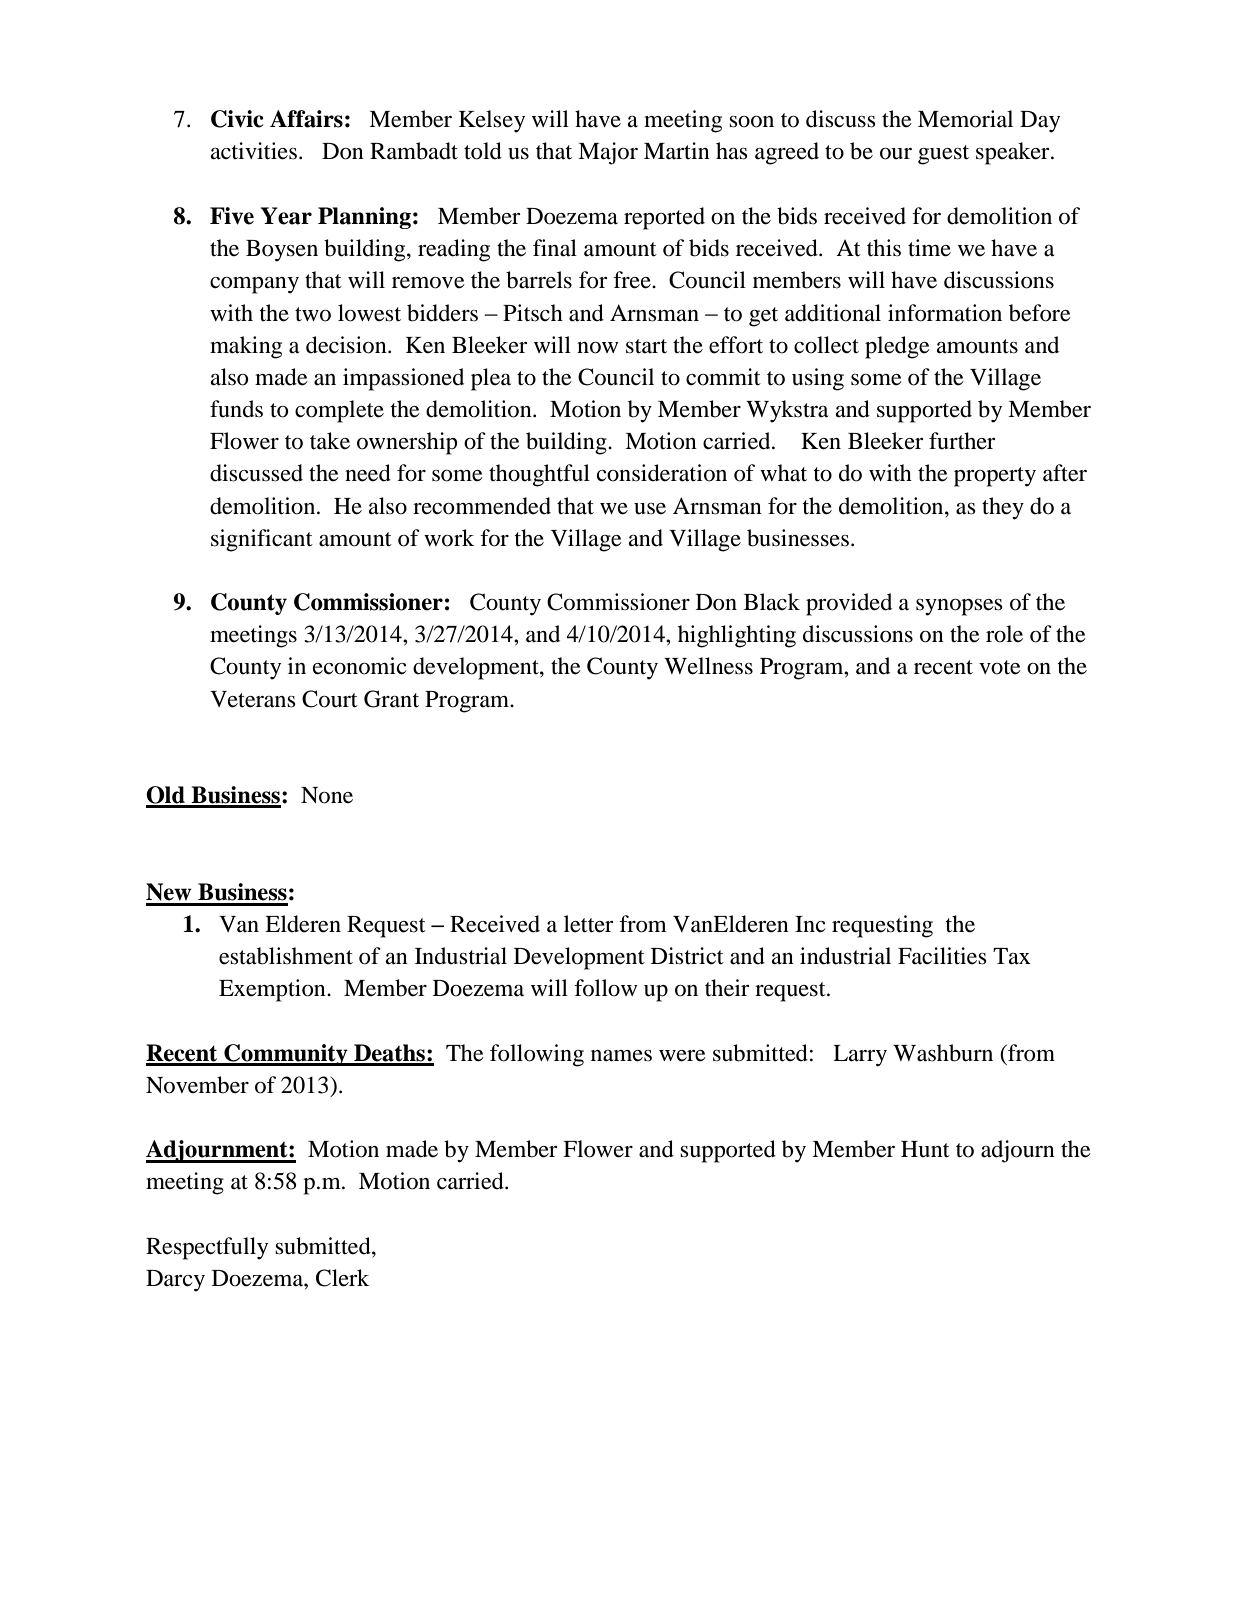  Describe the element at coordinates (330, 441) in the screenshot. I see `take` at that location.
